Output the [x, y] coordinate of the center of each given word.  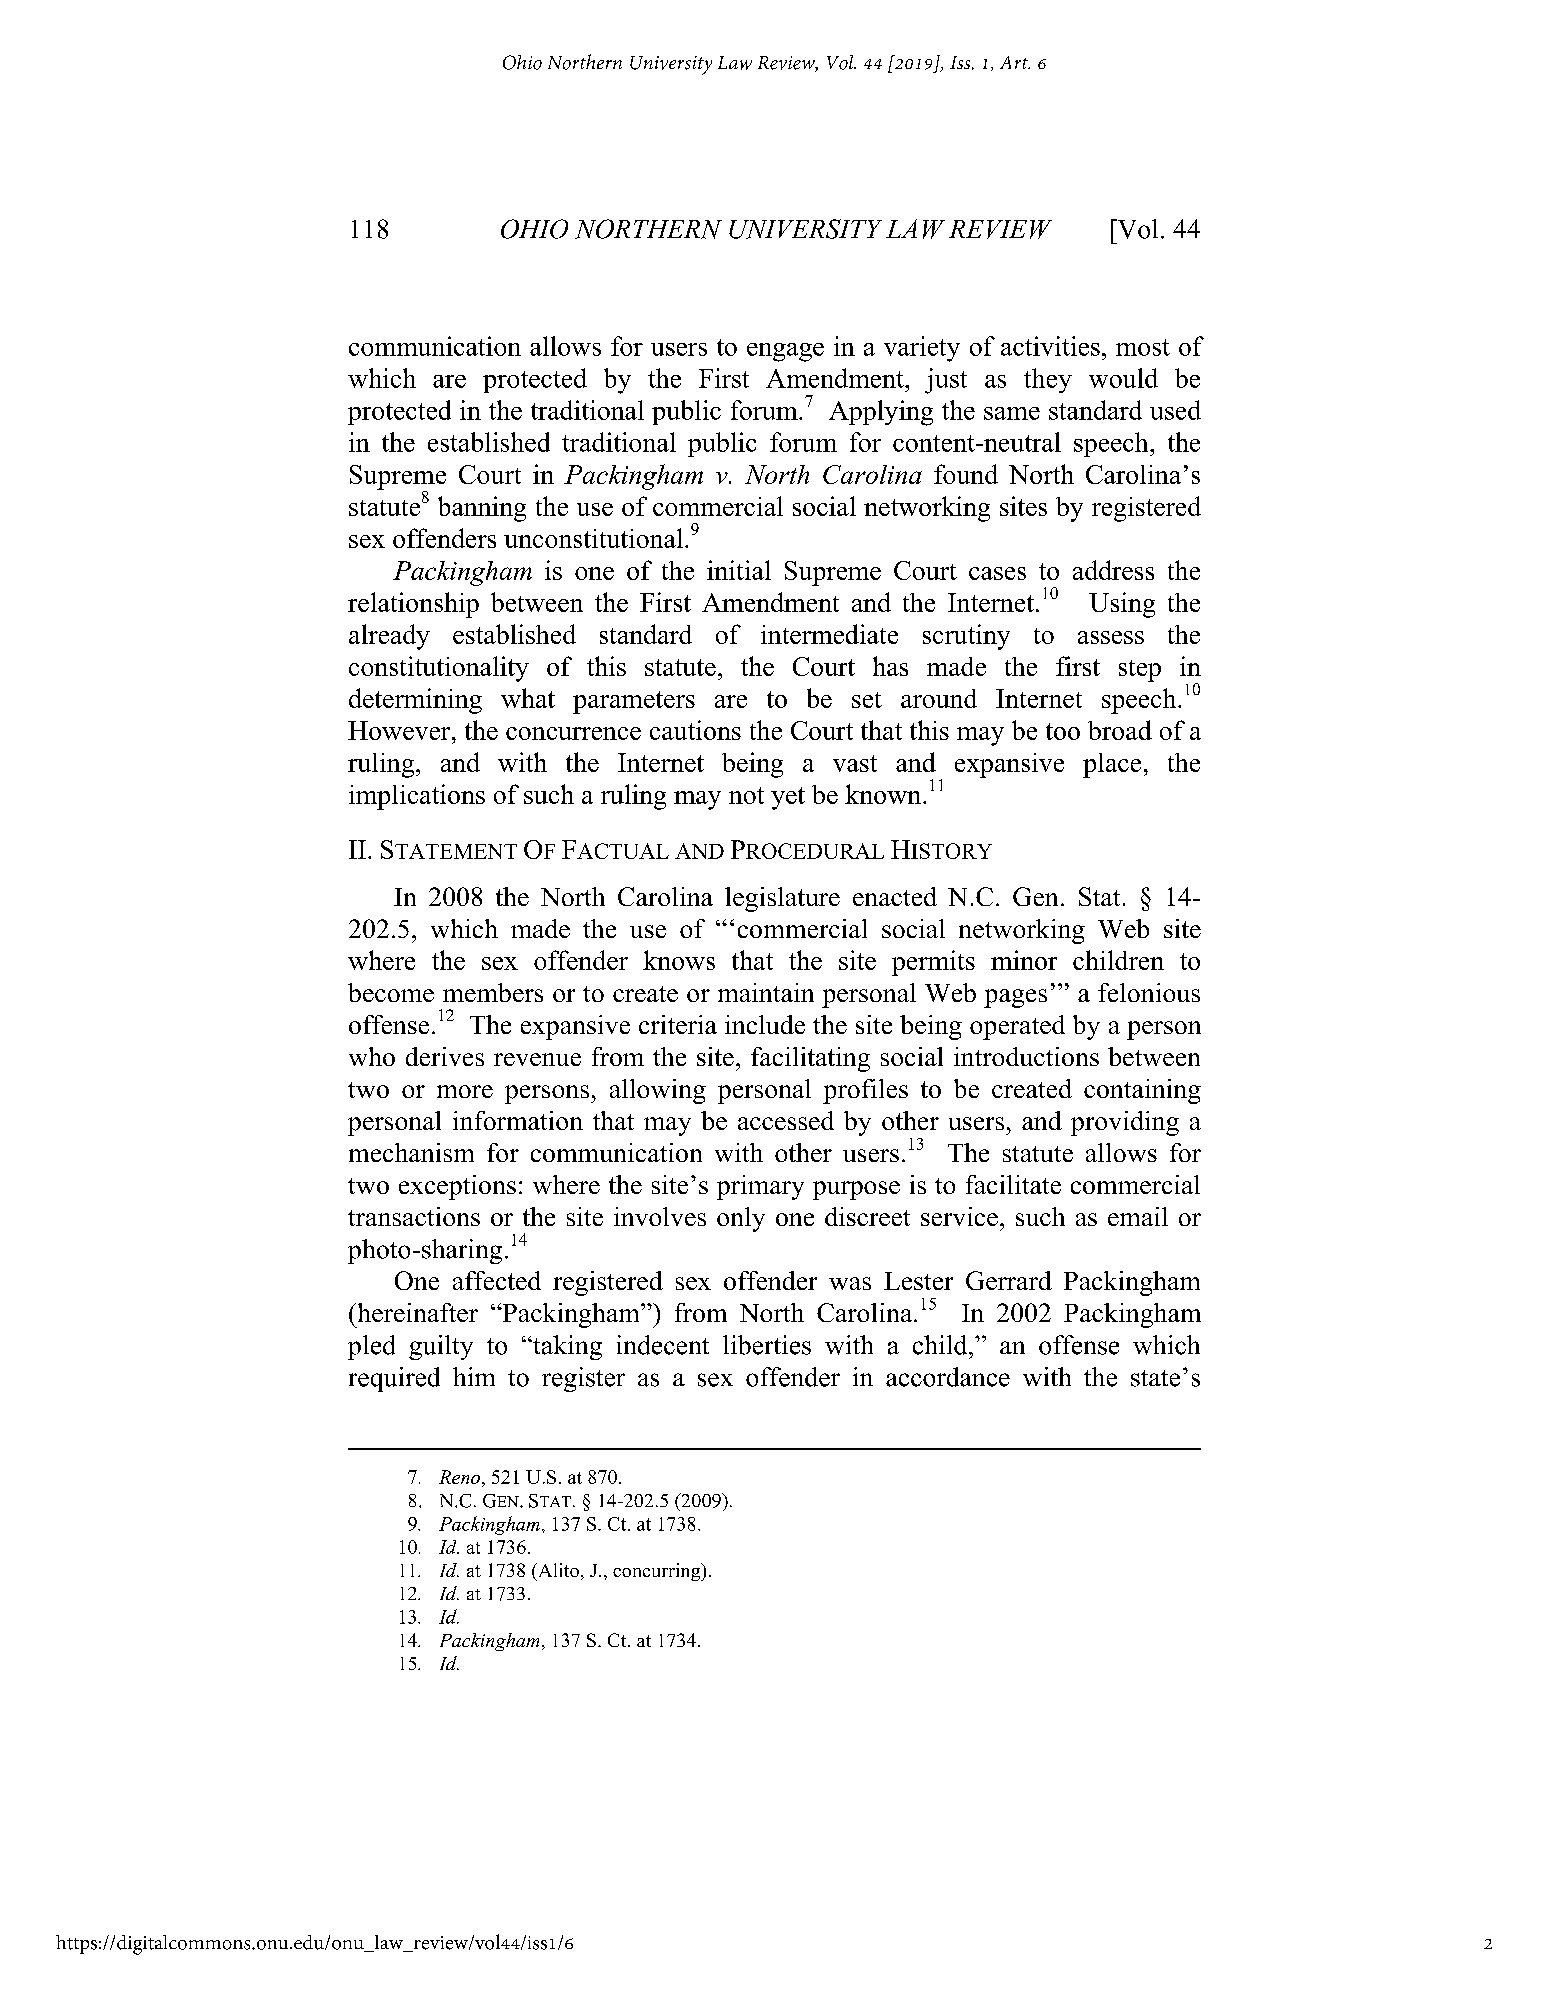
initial [739, 570]
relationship [413, 605]
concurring [658, 1572]
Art [1015, 62]
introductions [1026, 1056]
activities [1050, 346]
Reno [459, 1477]
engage [785, 352]
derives [445, 1056]
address [1113, 570]
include [765, 1024]
